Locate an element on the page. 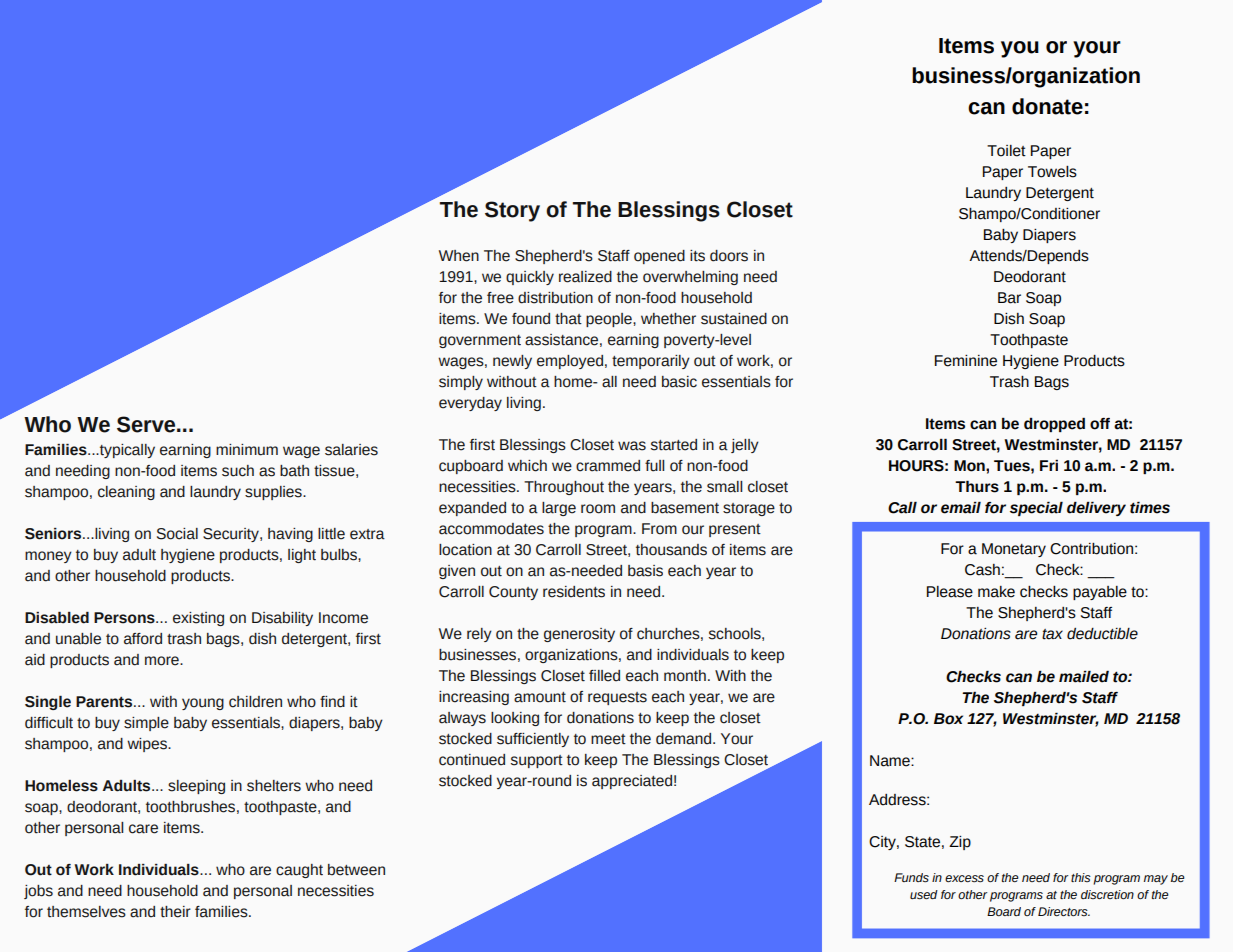  opened is located at coordinates (659, 257).
